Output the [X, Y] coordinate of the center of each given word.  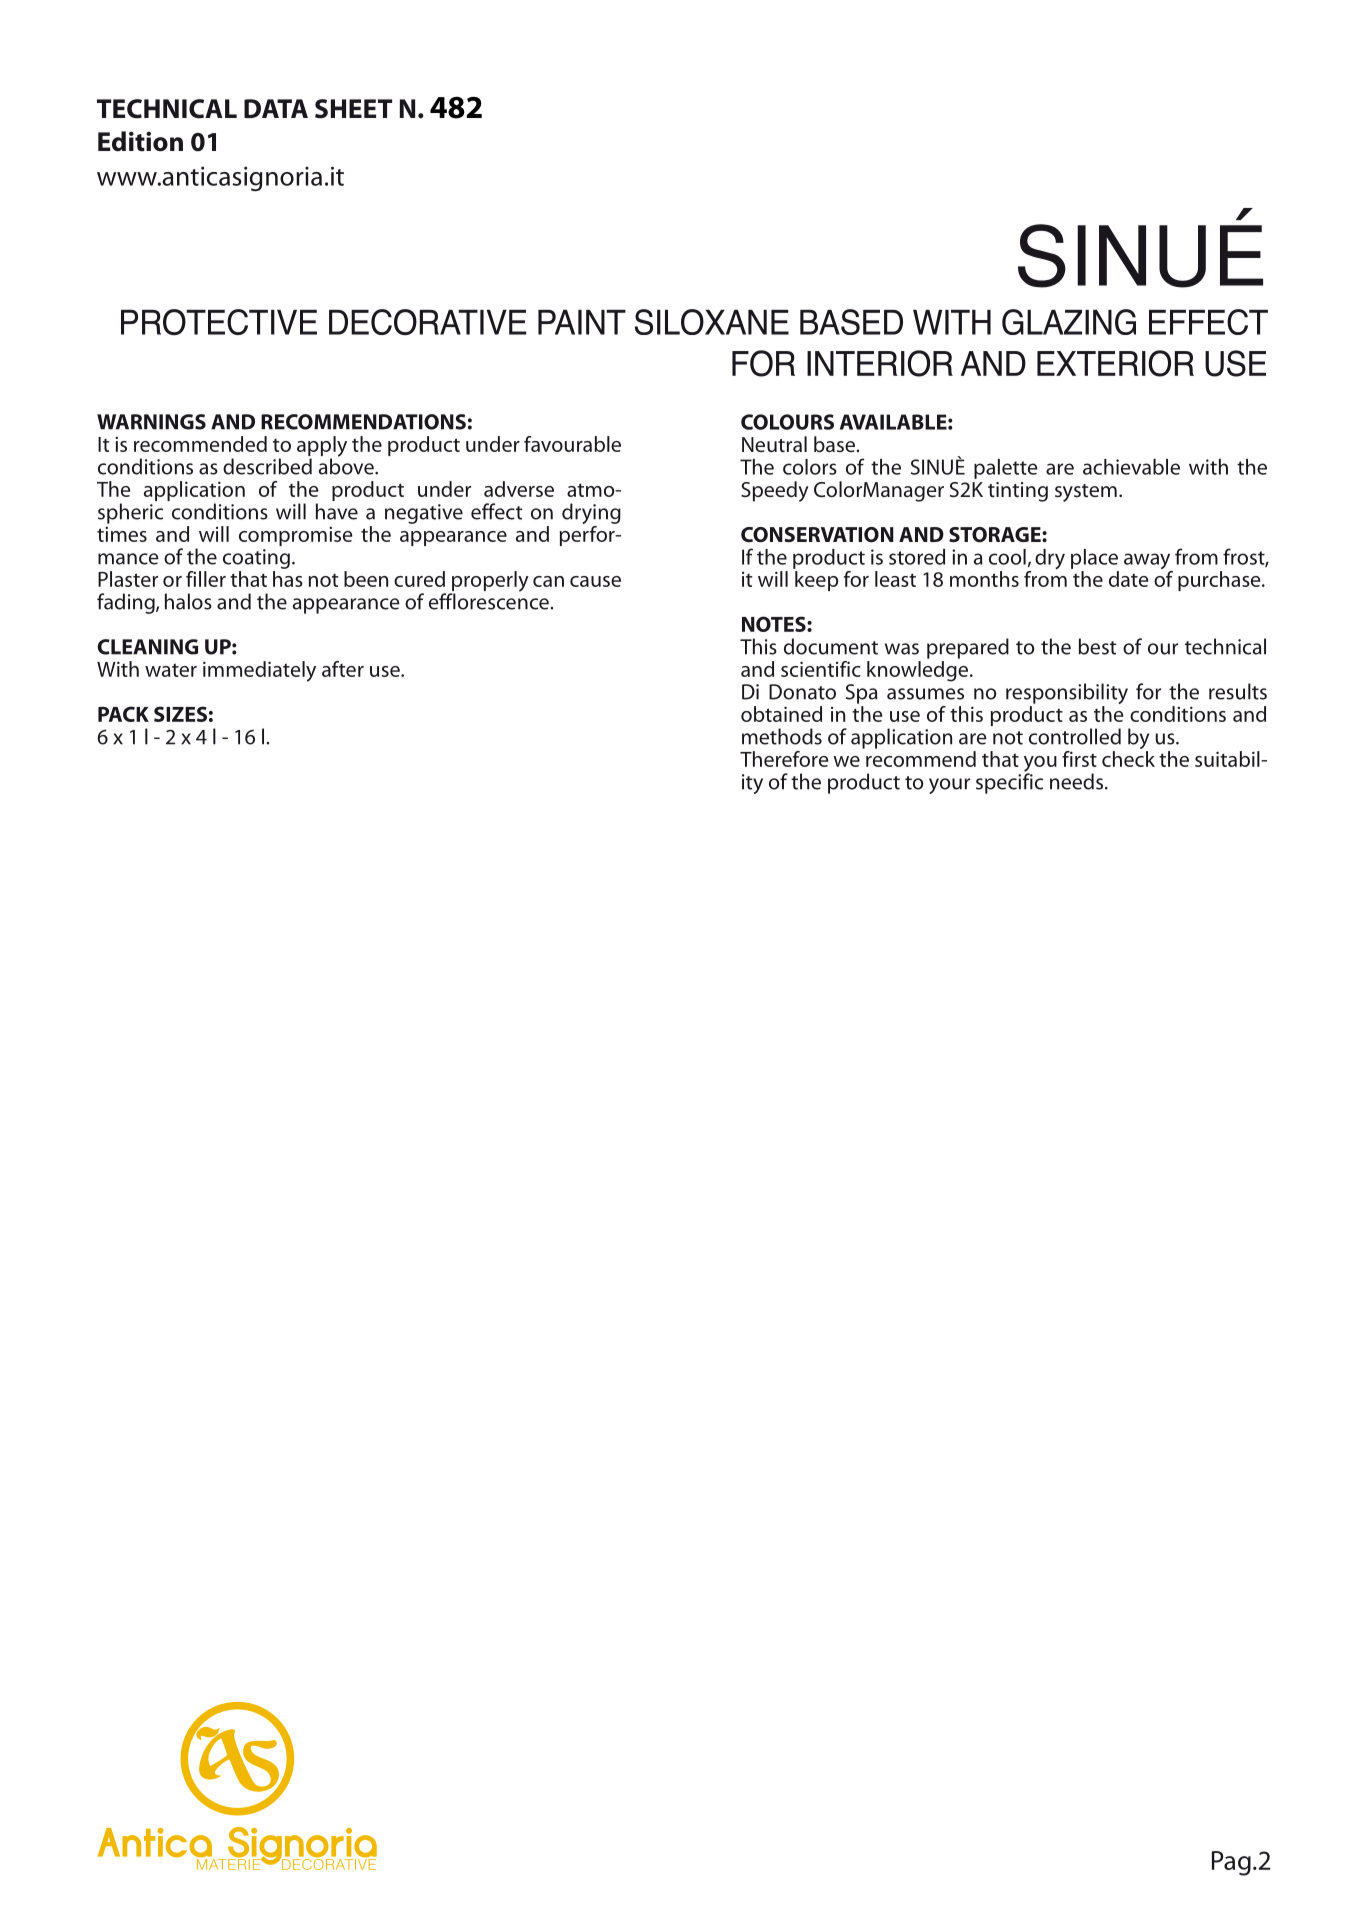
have [337, 511]
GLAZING [1069, 322]
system [1086, 493]
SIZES [180, 714]
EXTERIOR [1115, 363]
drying [591, 515]
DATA [276, 108]
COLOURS [787, 422]
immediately [259, 671]
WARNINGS [151, 422]
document [831, 646]
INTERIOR [880, 363]
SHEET [353, 109]
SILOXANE [712, 322]
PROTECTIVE [219, 322]
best [1098, 646]
